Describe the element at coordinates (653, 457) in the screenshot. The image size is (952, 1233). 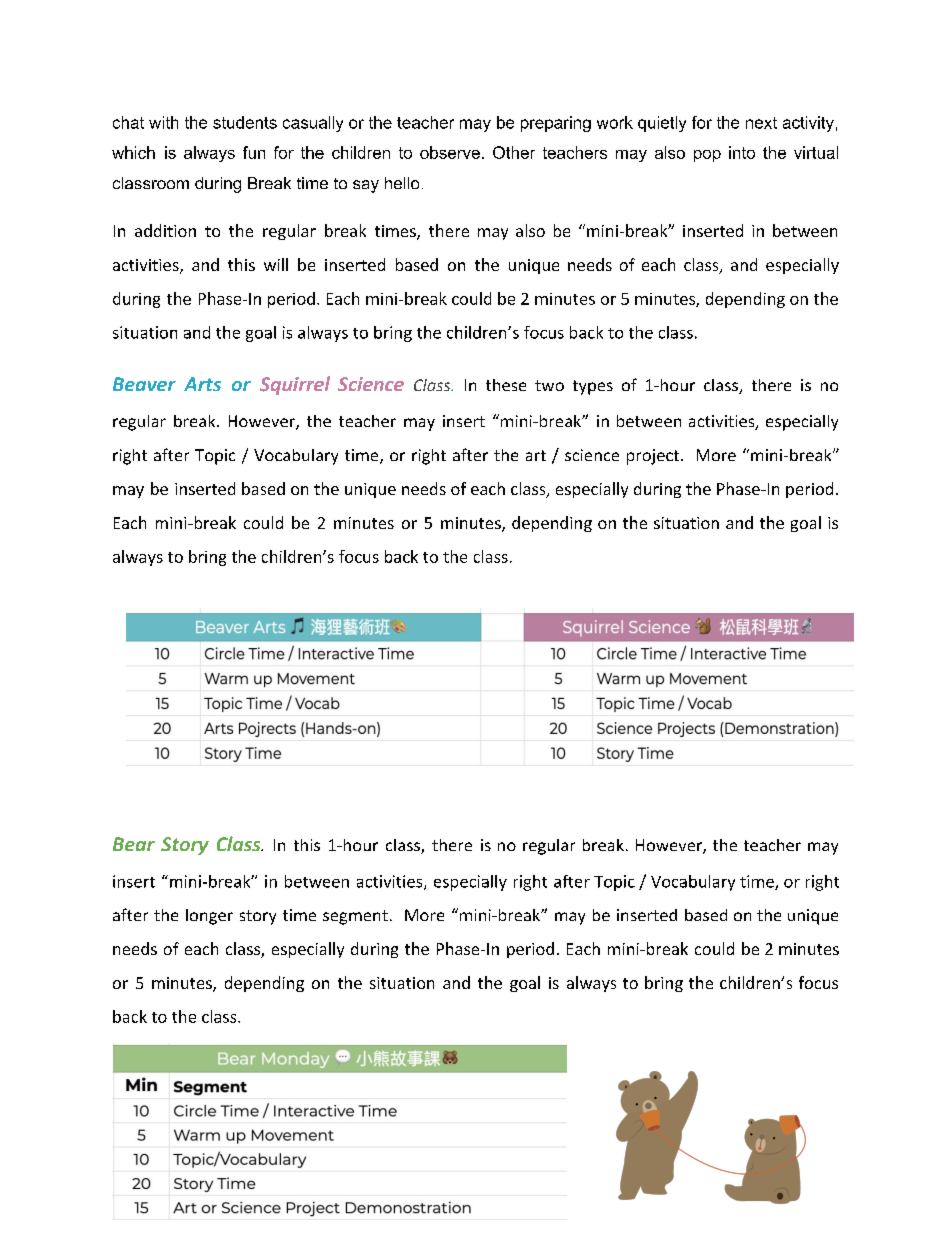
I see `project` at that location.
